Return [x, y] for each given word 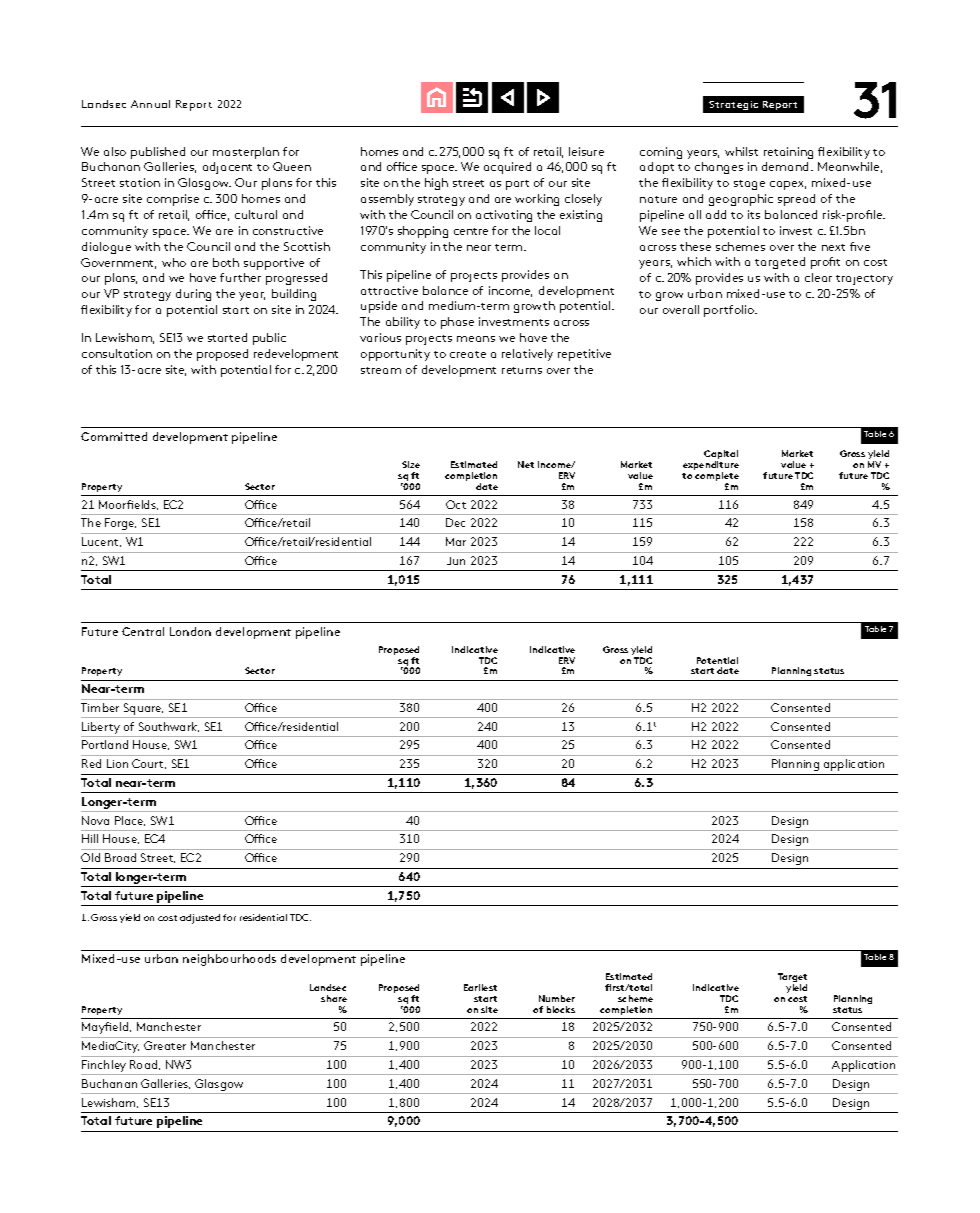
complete [717, 478]
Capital [721, 456]
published [158, 153]
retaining [788, 153]
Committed [114, 436]
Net [526, 464]
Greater [165, 1045]
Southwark [169, 727]
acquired [507, 168]
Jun [456, 561]
